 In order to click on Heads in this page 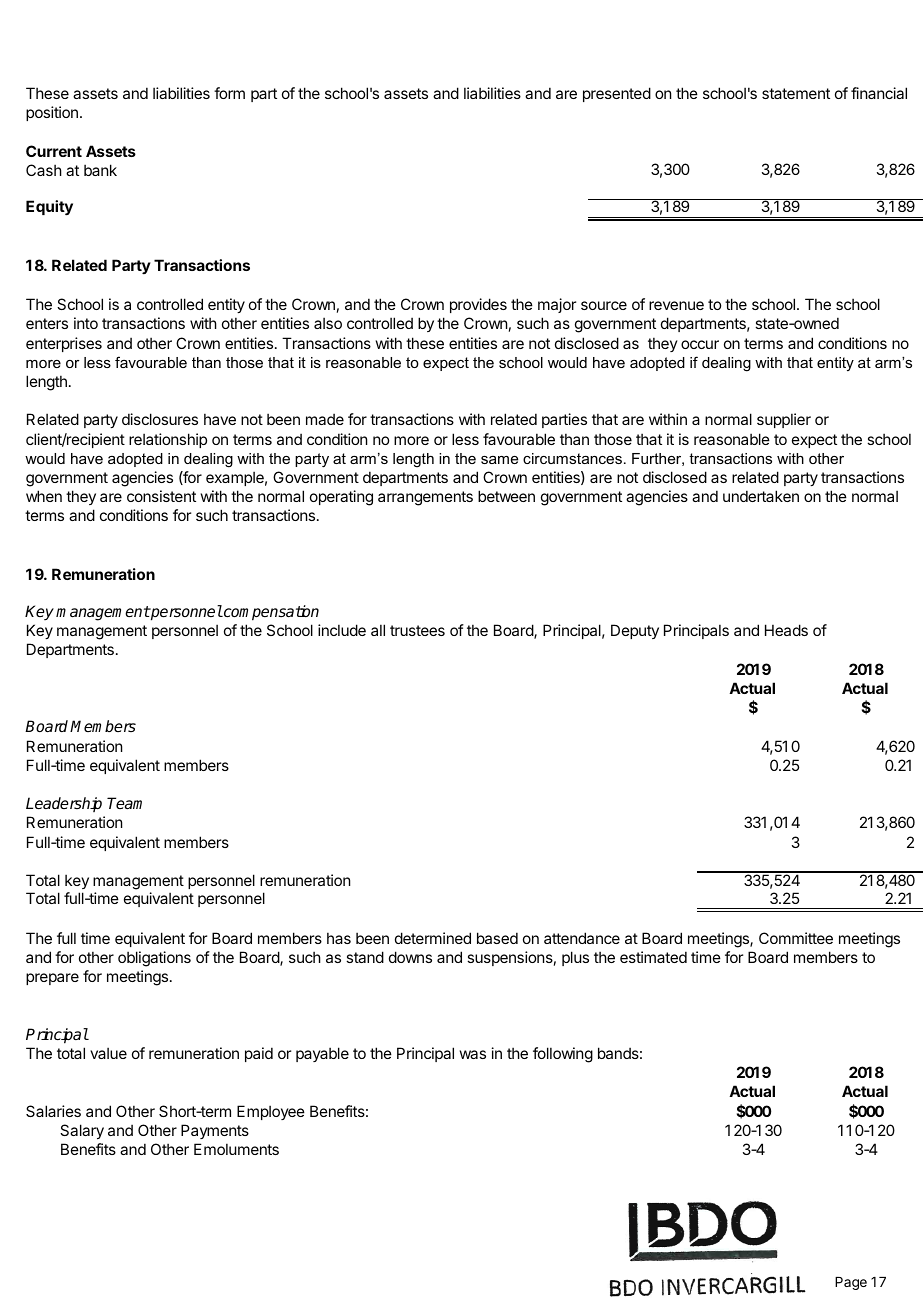, I will do `click(786, 630)`.
